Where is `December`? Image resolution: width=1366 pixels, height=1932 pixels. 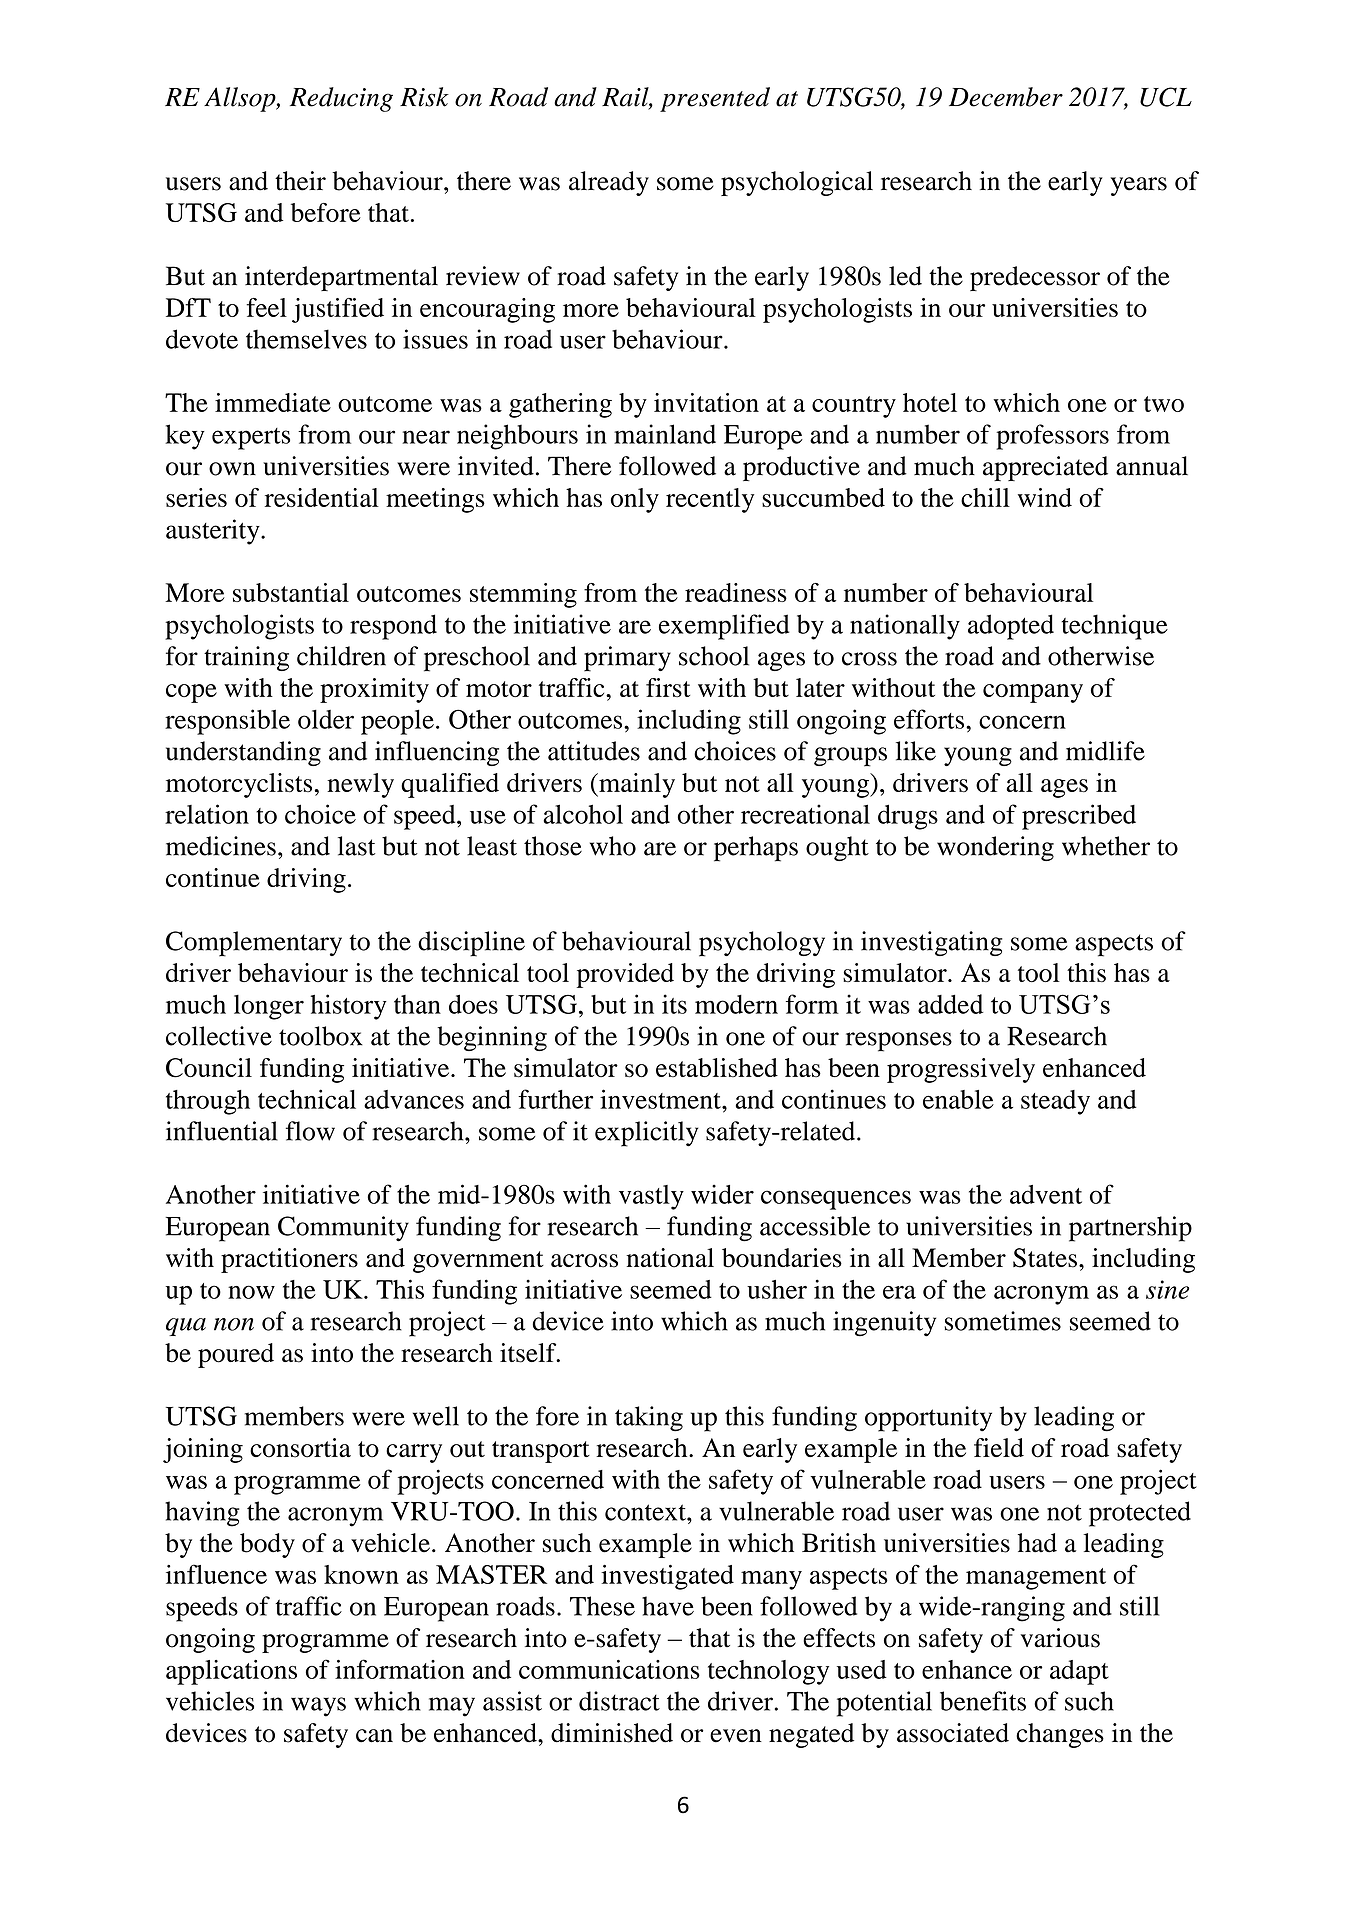
December is located at coordinates (1006, 97).
